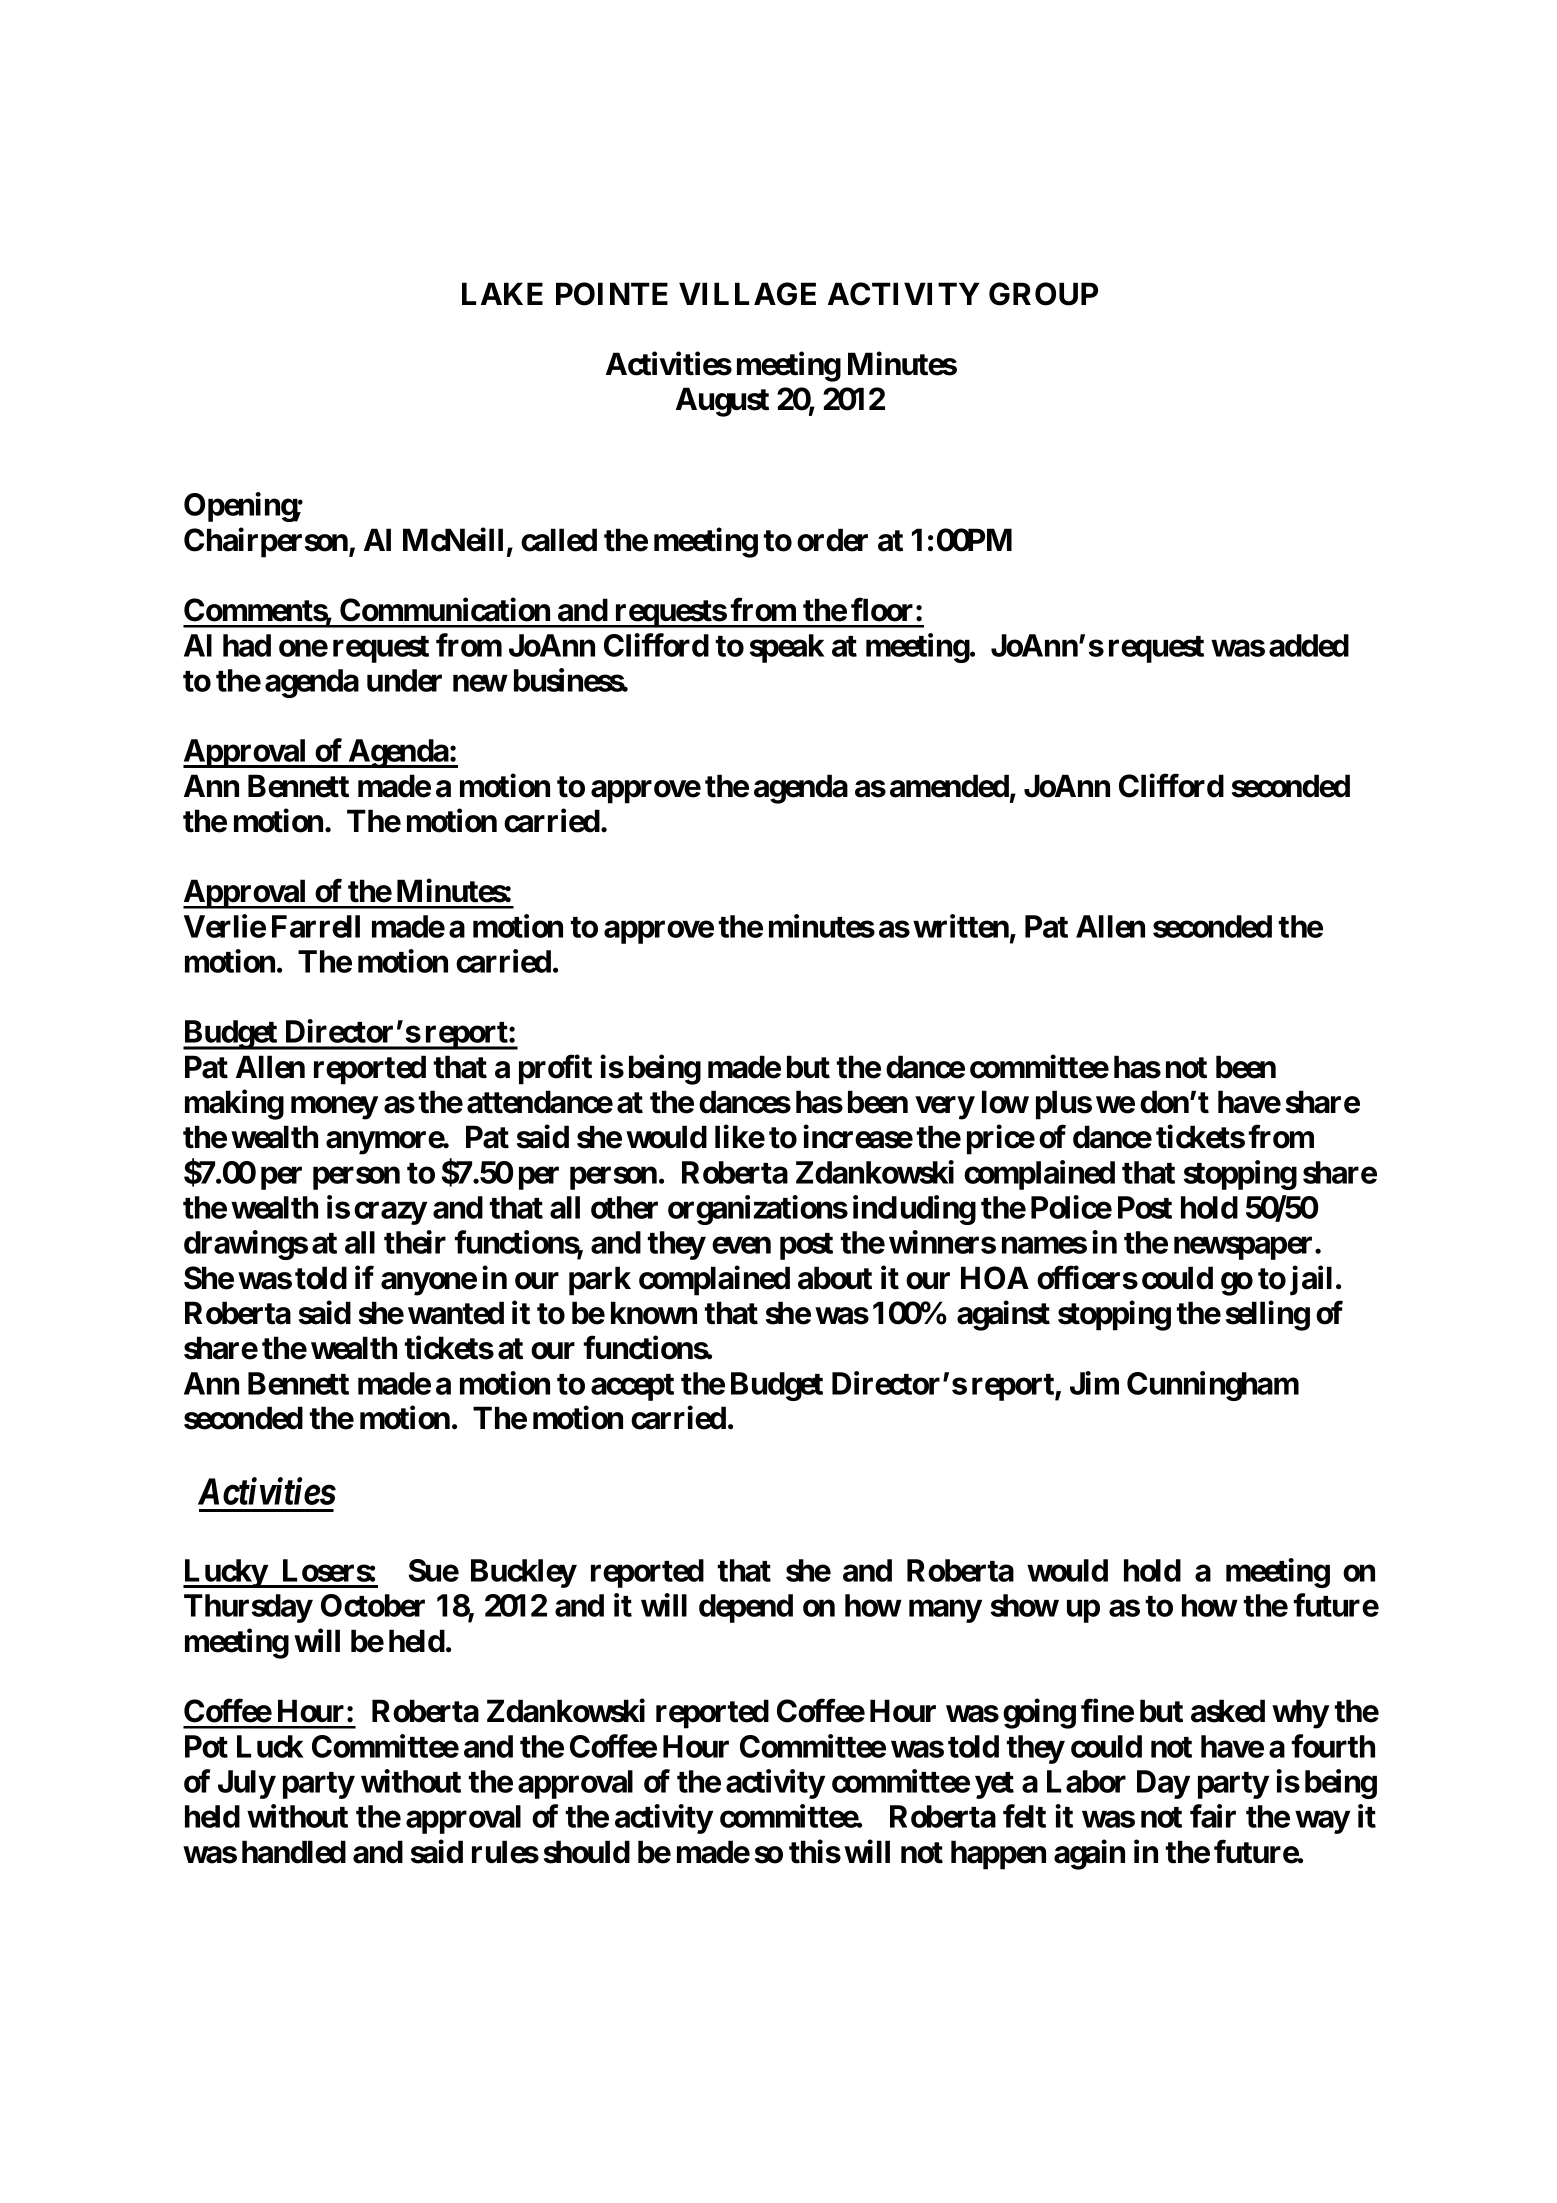  Describe the element at coordinates (1043, 294) in the screenshot. I see `GROUP` at that location.
